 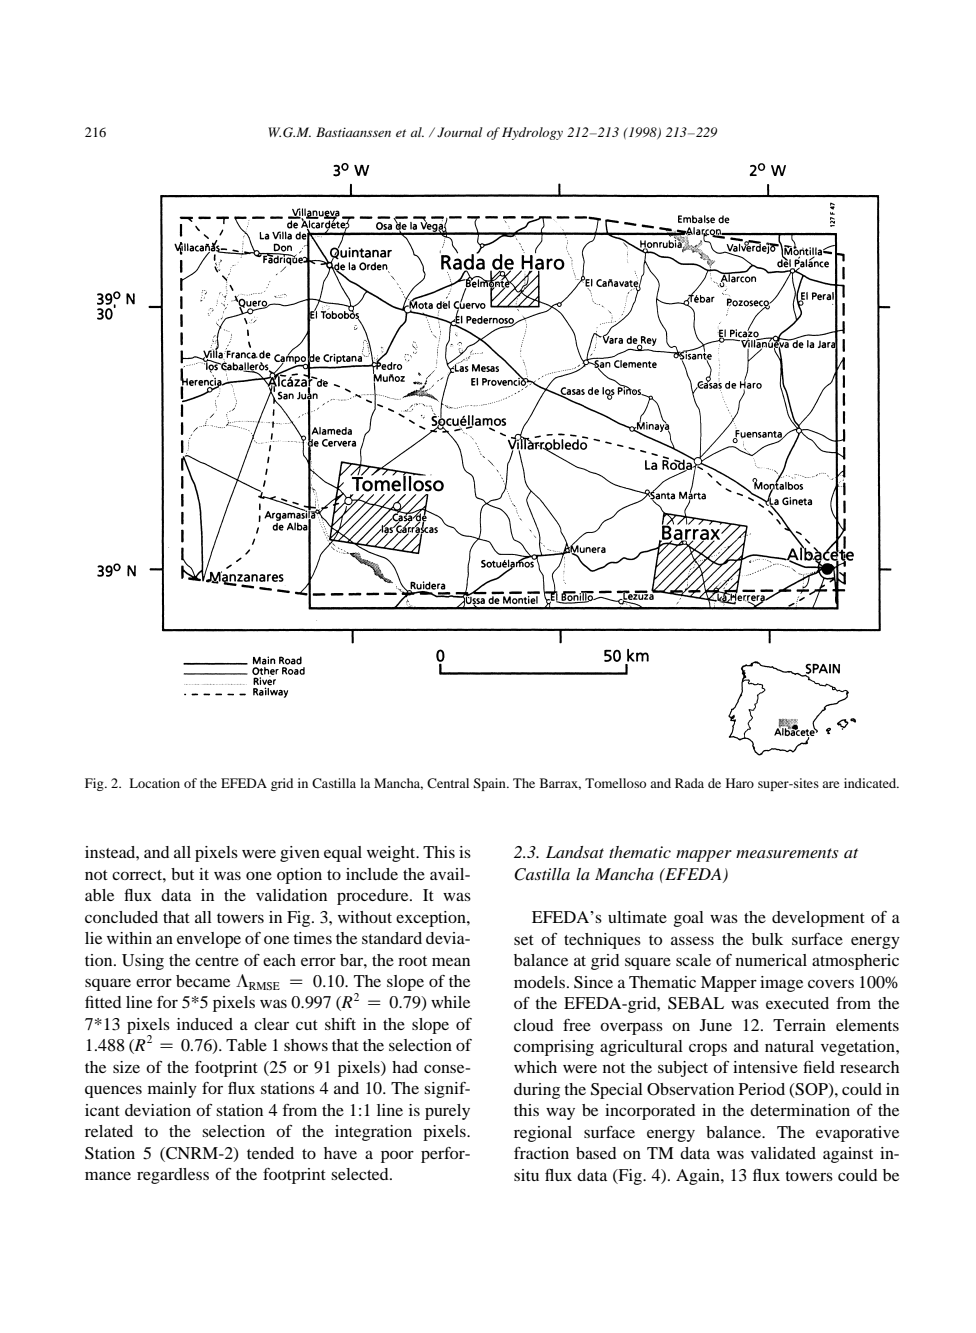 I want to click on Journal, so click(x=460, y=132).
